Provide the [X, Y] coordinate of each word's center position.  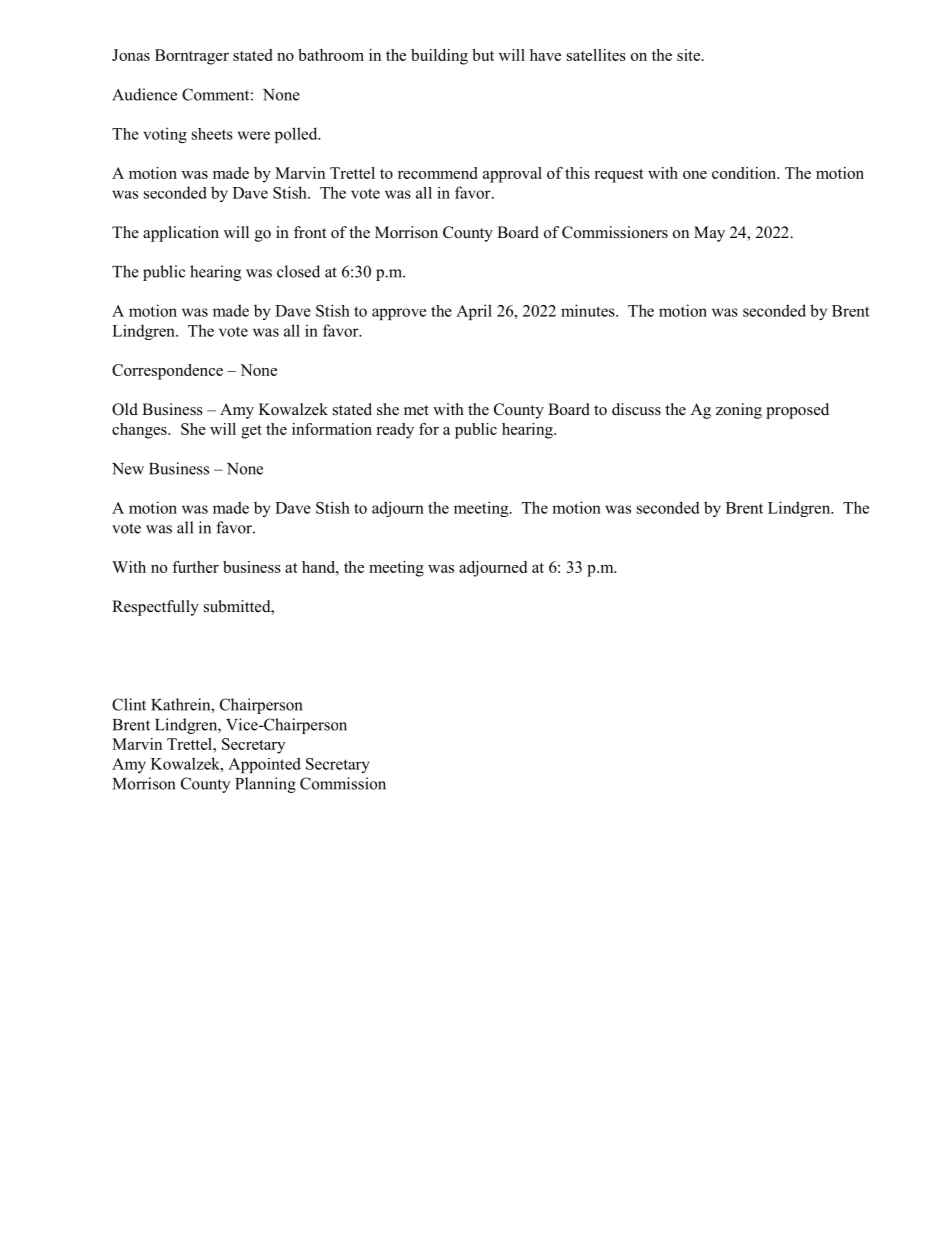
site [690, 55]
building [439, 57]
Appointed [264, 765]
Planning [265, 785]
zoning [739, 411]
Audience [144, 94]
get [251, 432]
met [416, 410]
